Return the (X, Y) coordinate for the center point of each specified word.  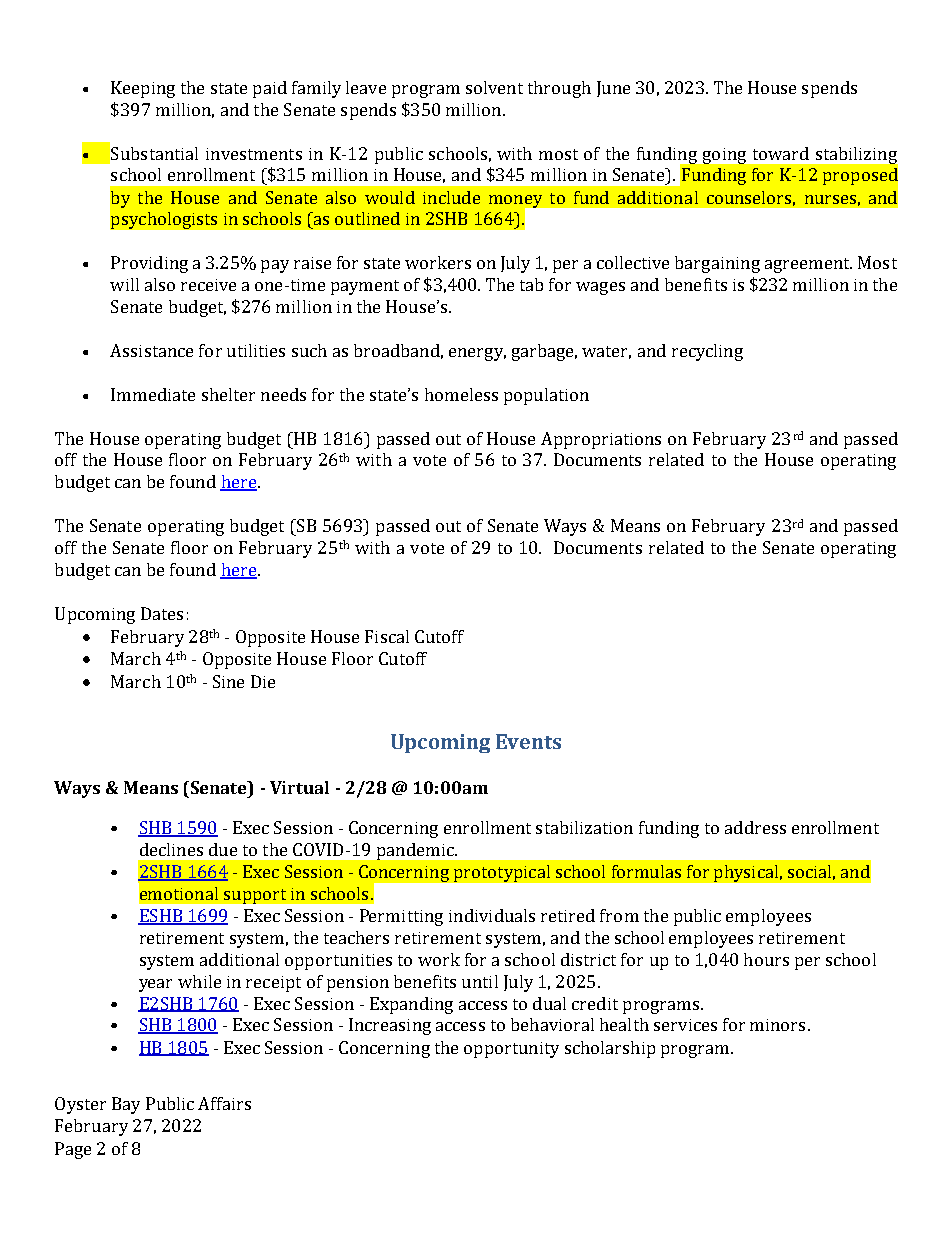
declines (171, 849)
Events (528, 741)
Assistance (151, 350)
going (724, 156)
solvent (494, 87)
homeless (461, 394)
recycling (707, 352)
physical (746, 873)
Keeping (143, 89)
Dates (162, 613)
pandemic (416, 851)
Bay (126, 1105)
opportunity (511, 1050)
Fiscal (387, 636)
